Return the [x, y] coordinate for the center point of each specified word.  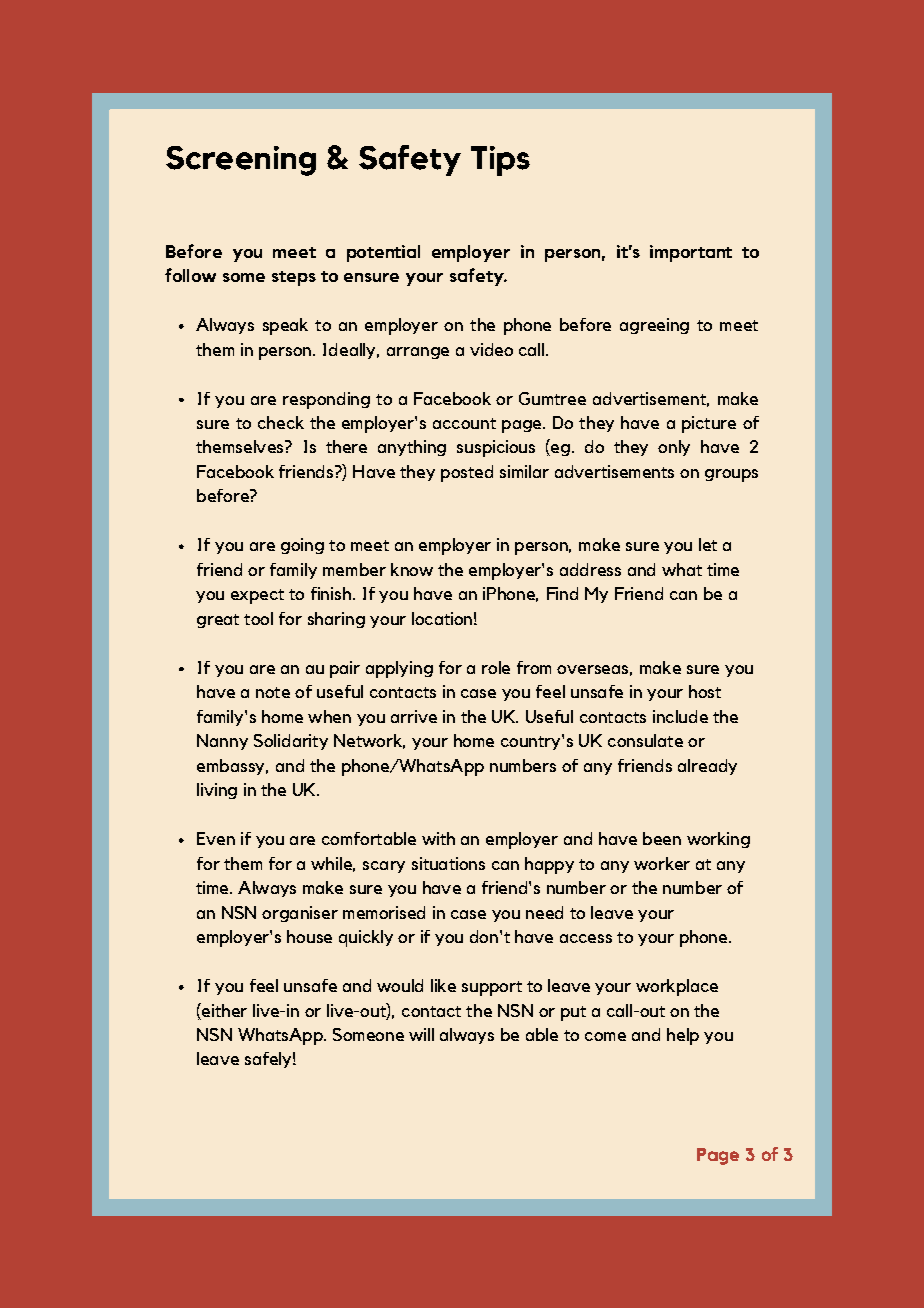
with [438, 838]
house [309, 936]
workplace [677, 987]
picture [709, 424]
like [443, 985]
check [281, 422]
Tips [500, 161]
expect [257, 596]
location [442, 618]
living [217, 791]
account [464, 423]
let [708, 544]
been [662, 838]
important [691, 253]
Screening [241, 161]
